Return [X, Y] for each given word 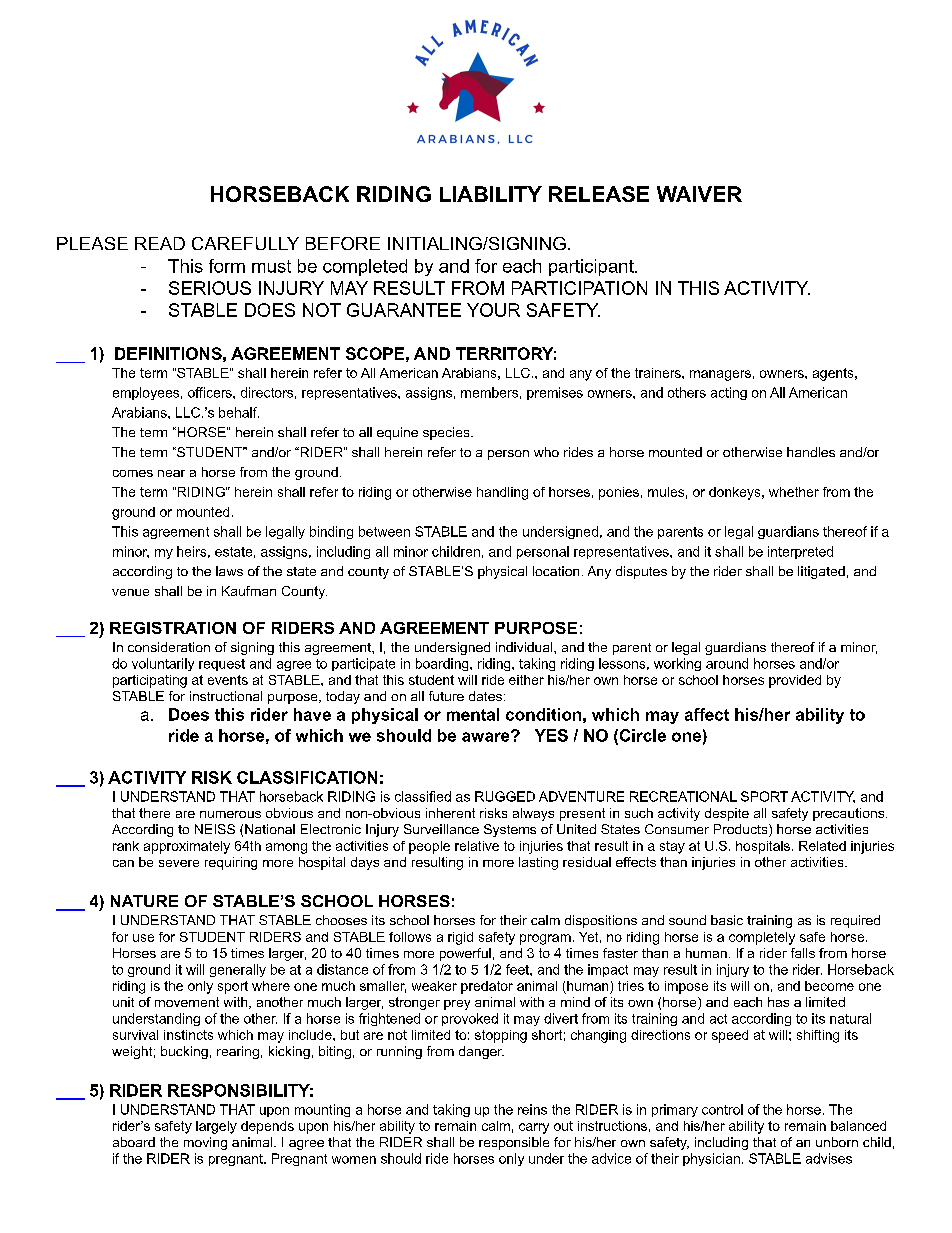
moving [205, 1143]
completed [365, 267]
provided [795, 681]
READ [160, 243]
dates [485, 696]
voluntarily [163, 664]
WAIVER [699, 194]
